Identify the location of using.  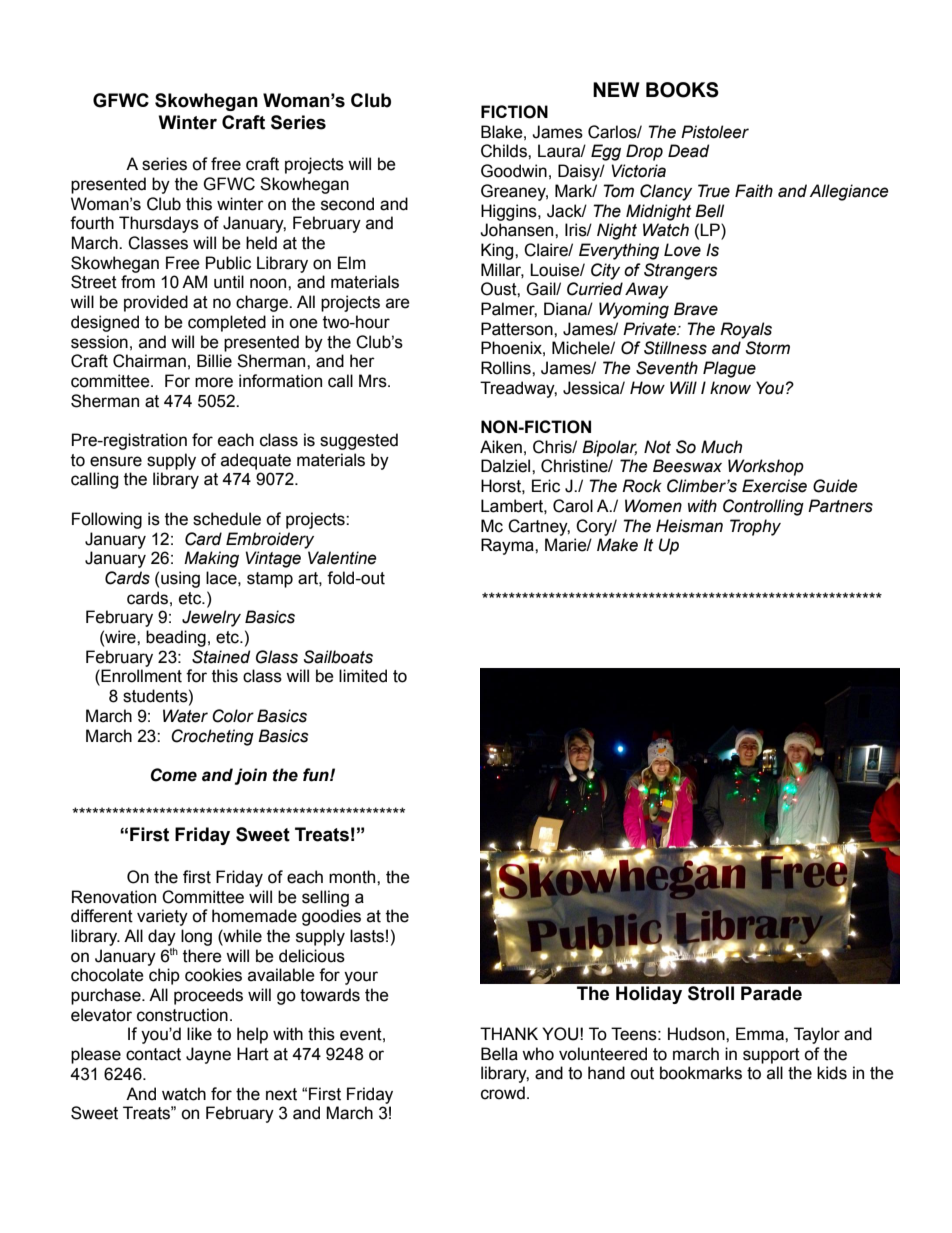
(180, 579).
